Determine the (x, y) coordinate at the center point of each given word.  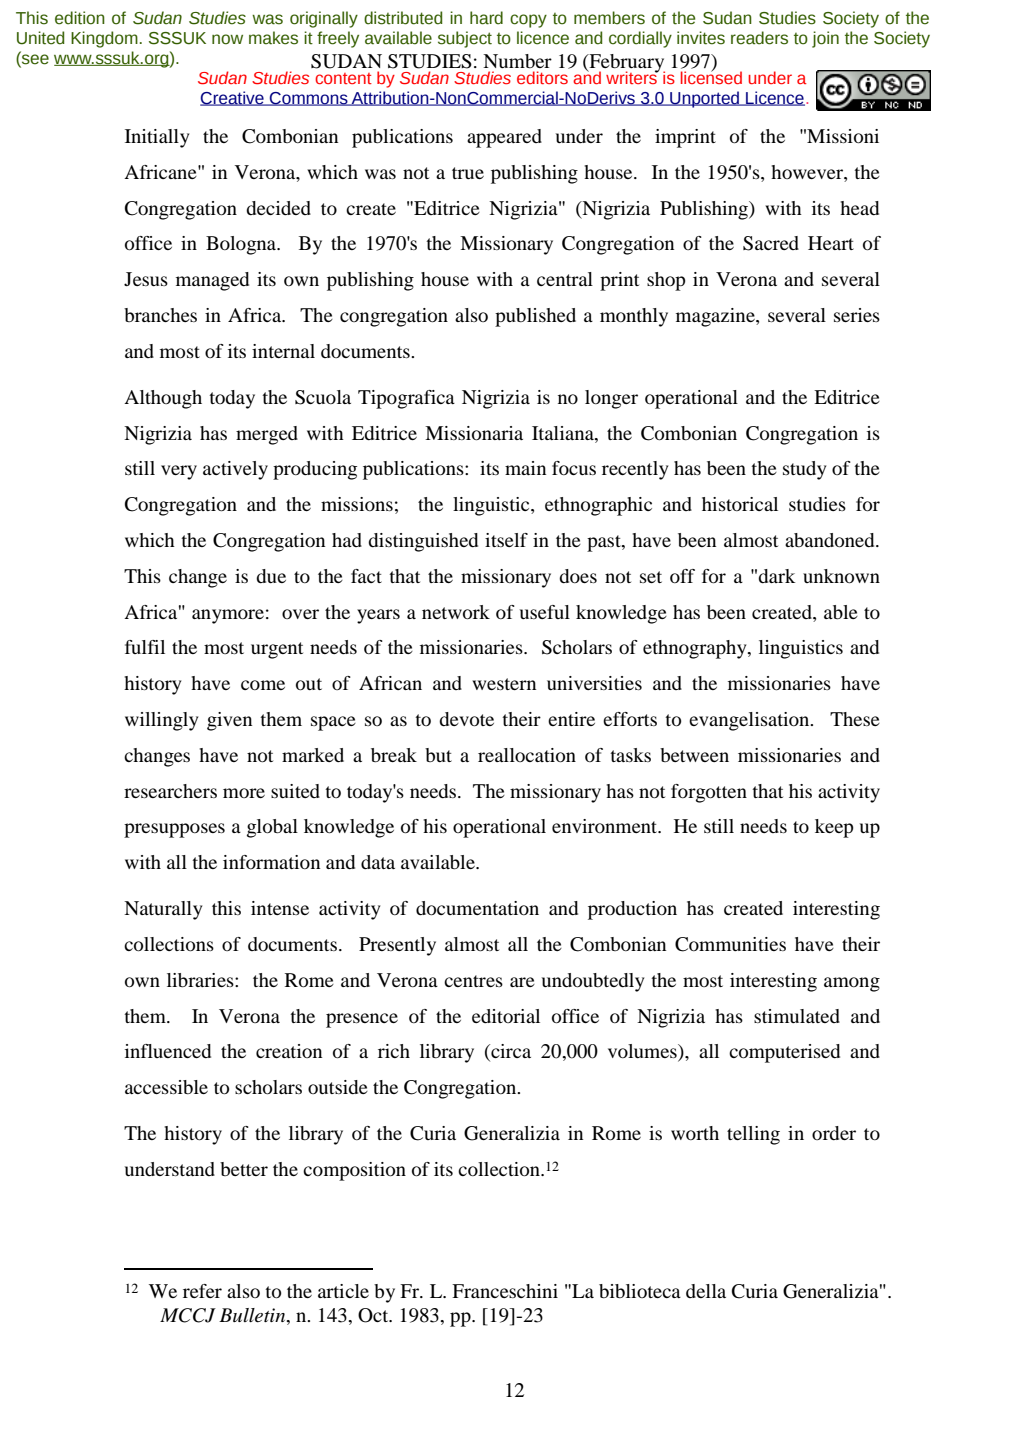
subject (465, 39)
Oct (374, 1315)
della (706, 1291)
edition (80, 18)
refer (202, 1291)
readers (759, 38)
